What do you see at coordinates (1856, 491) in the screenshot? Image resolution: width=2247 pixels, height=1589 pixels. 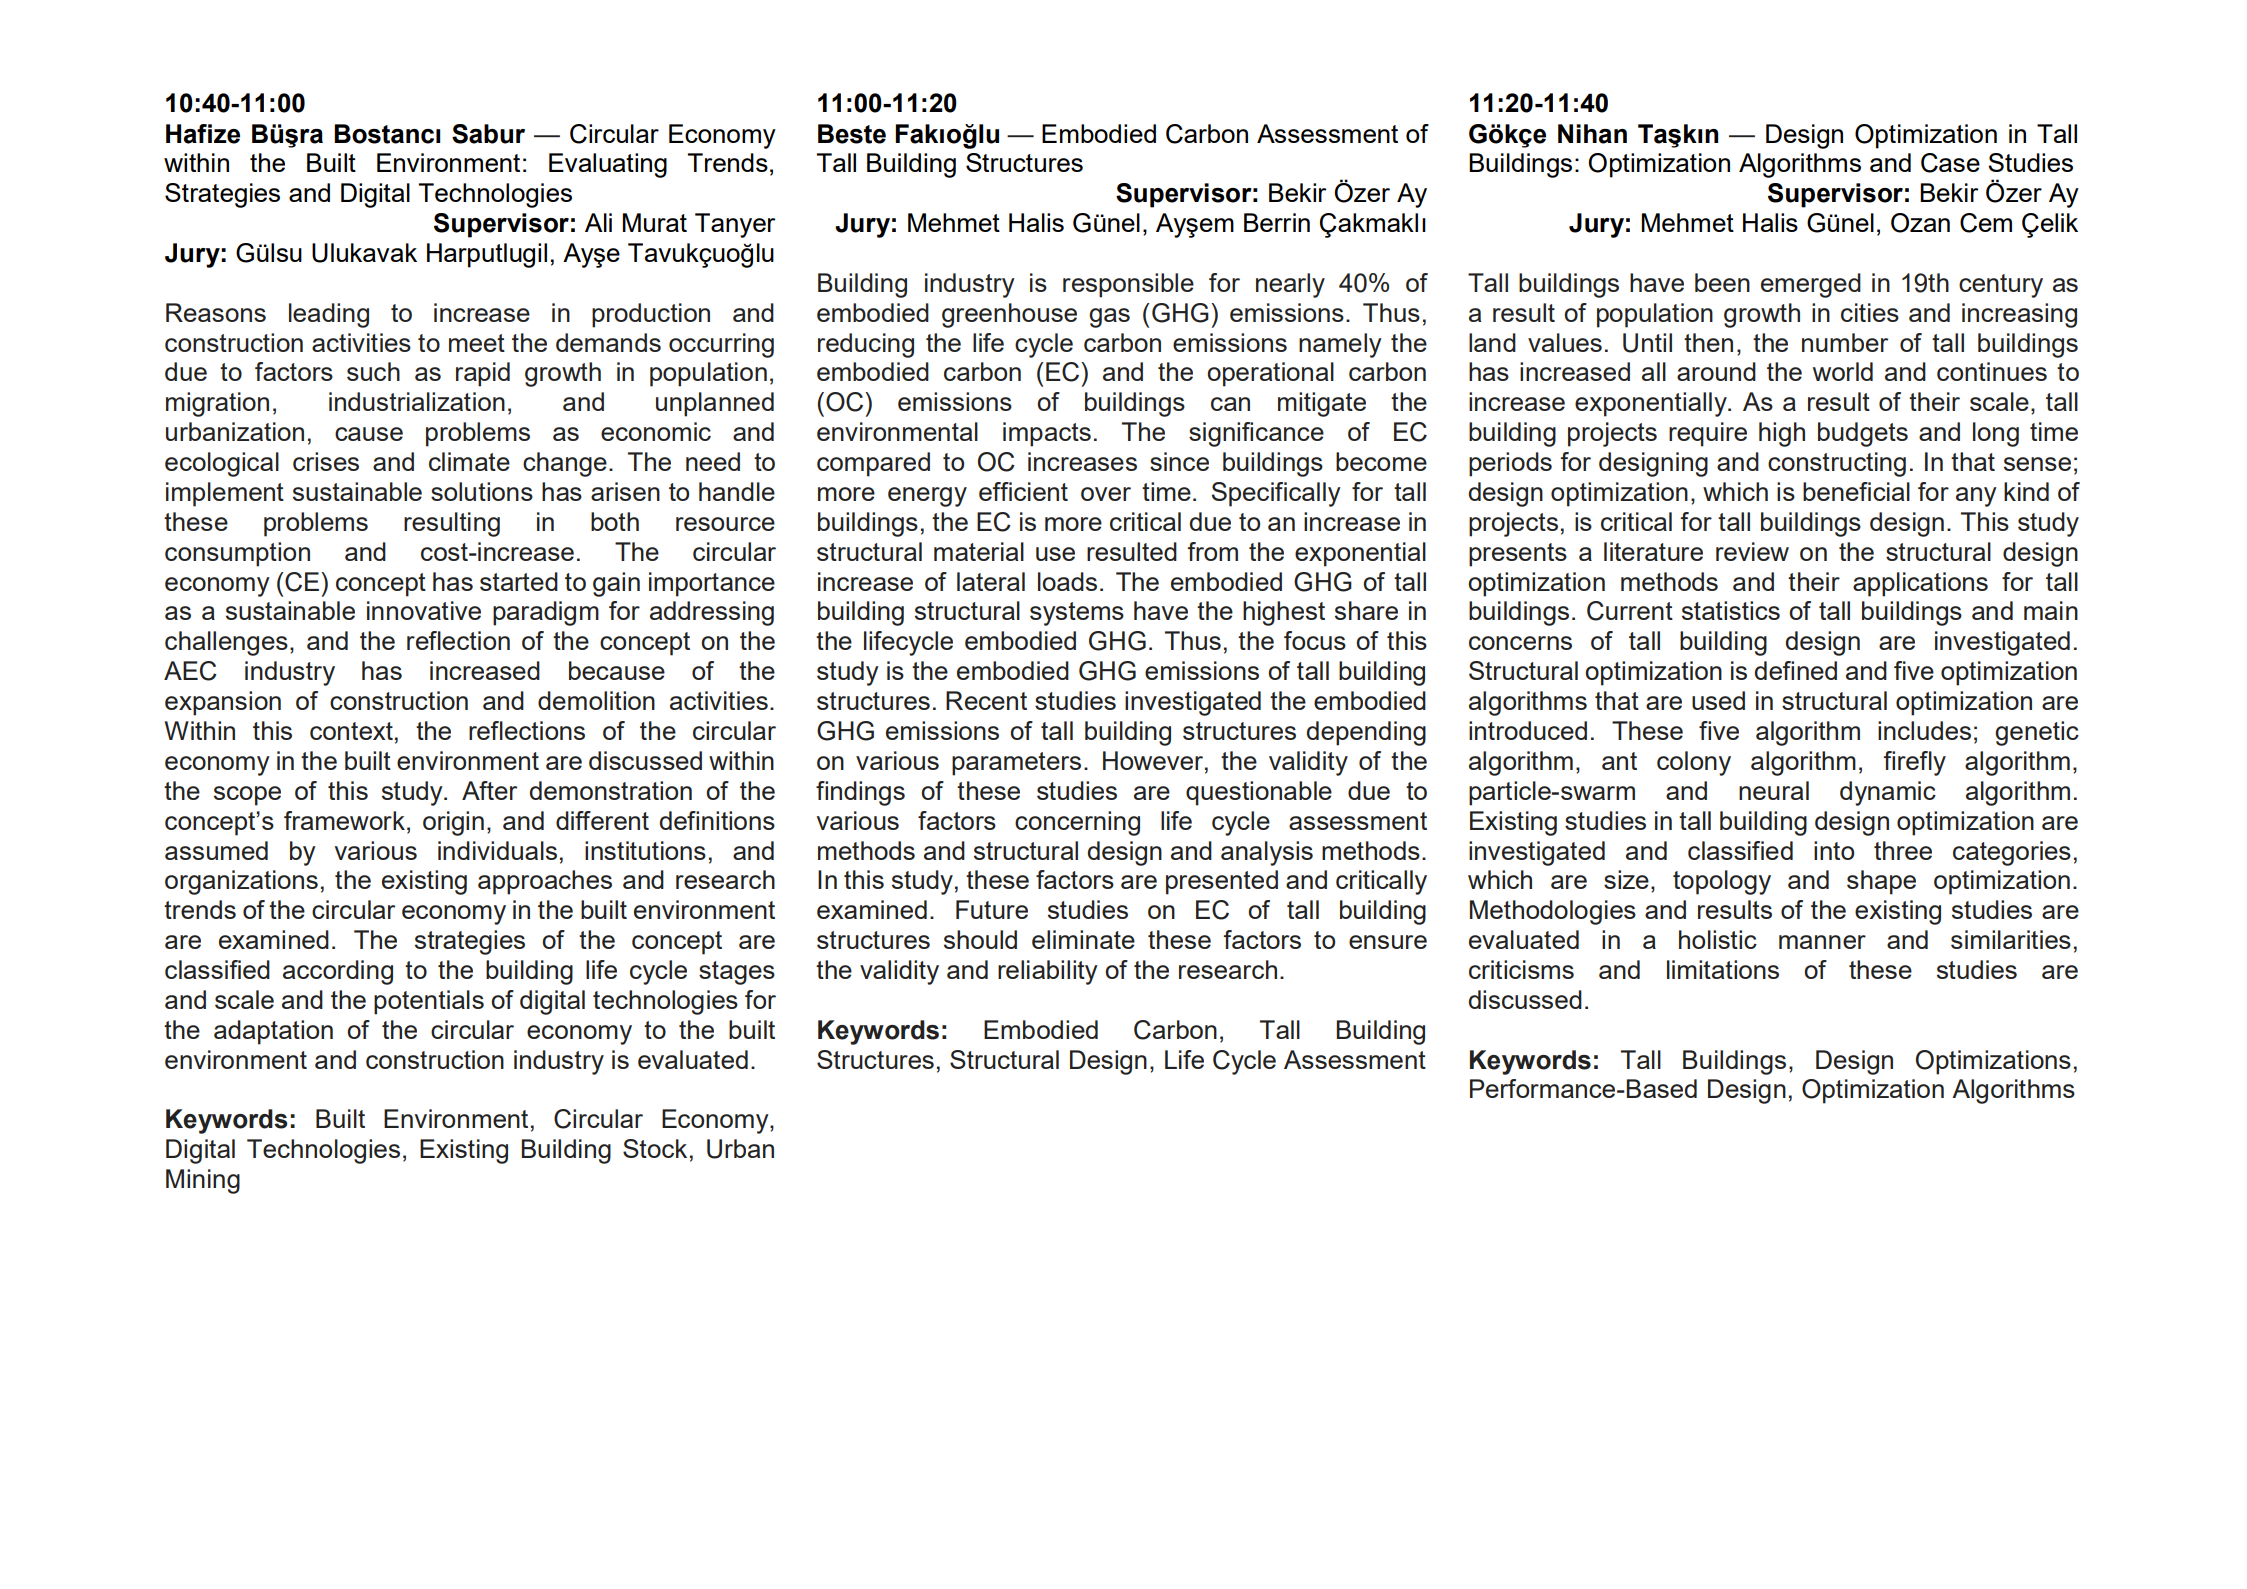 I see `beneficial` at bounding box center [1856, 491].
